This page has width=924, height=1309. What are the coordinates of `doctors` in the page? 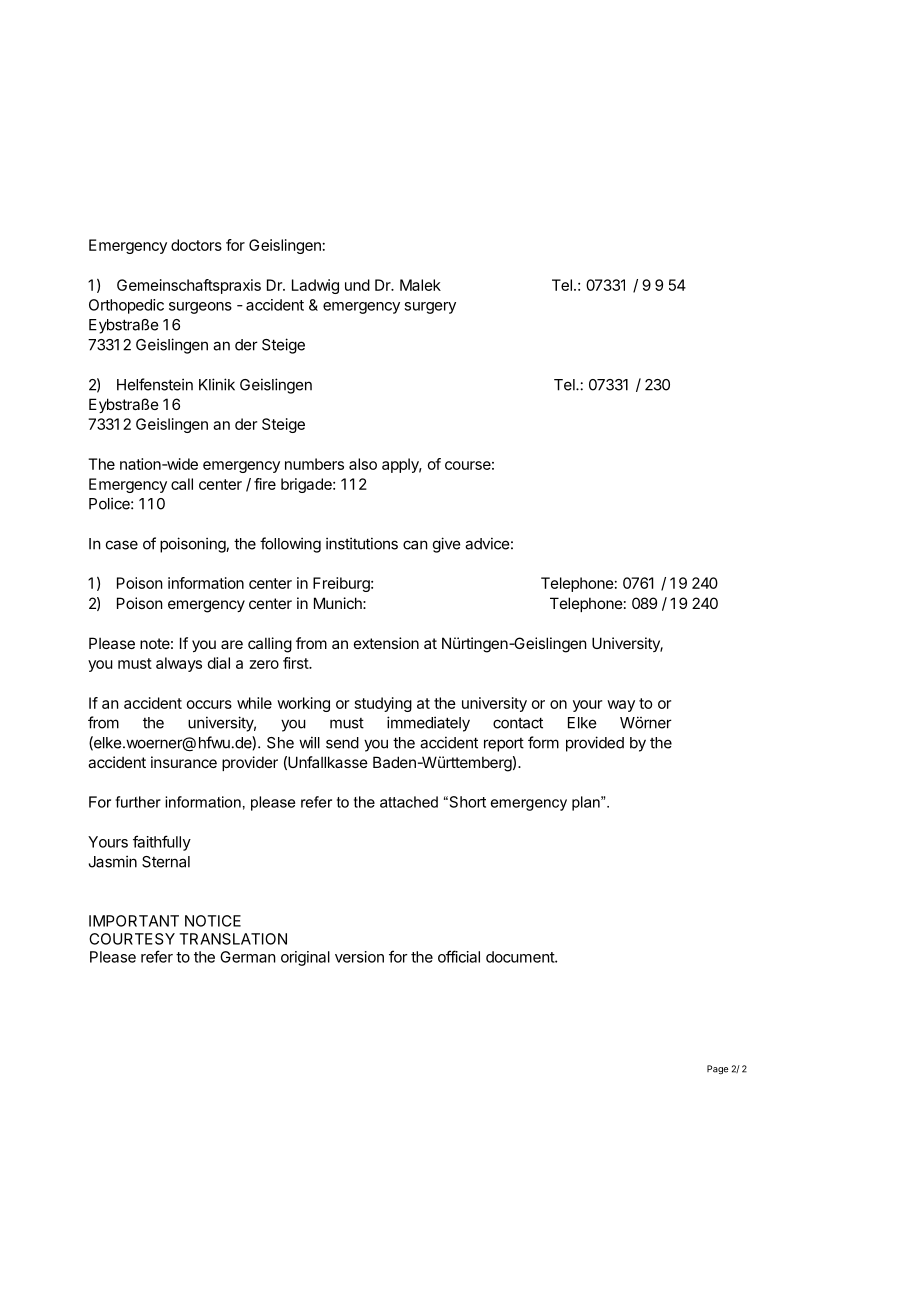 It's located at (196, 245).
